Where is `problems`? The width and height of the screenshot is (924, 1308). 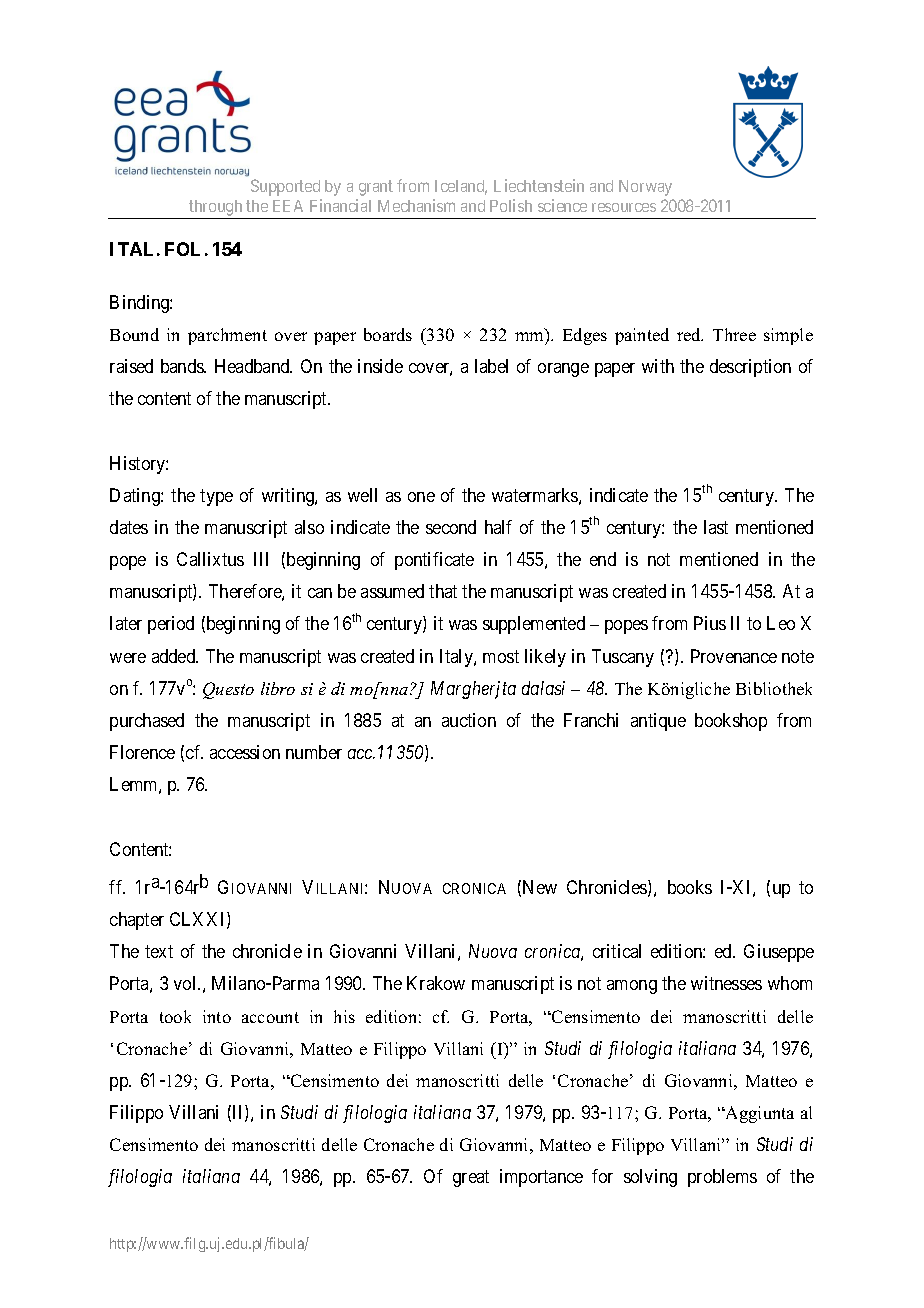
problems is located at coordinates (722, 1178).
